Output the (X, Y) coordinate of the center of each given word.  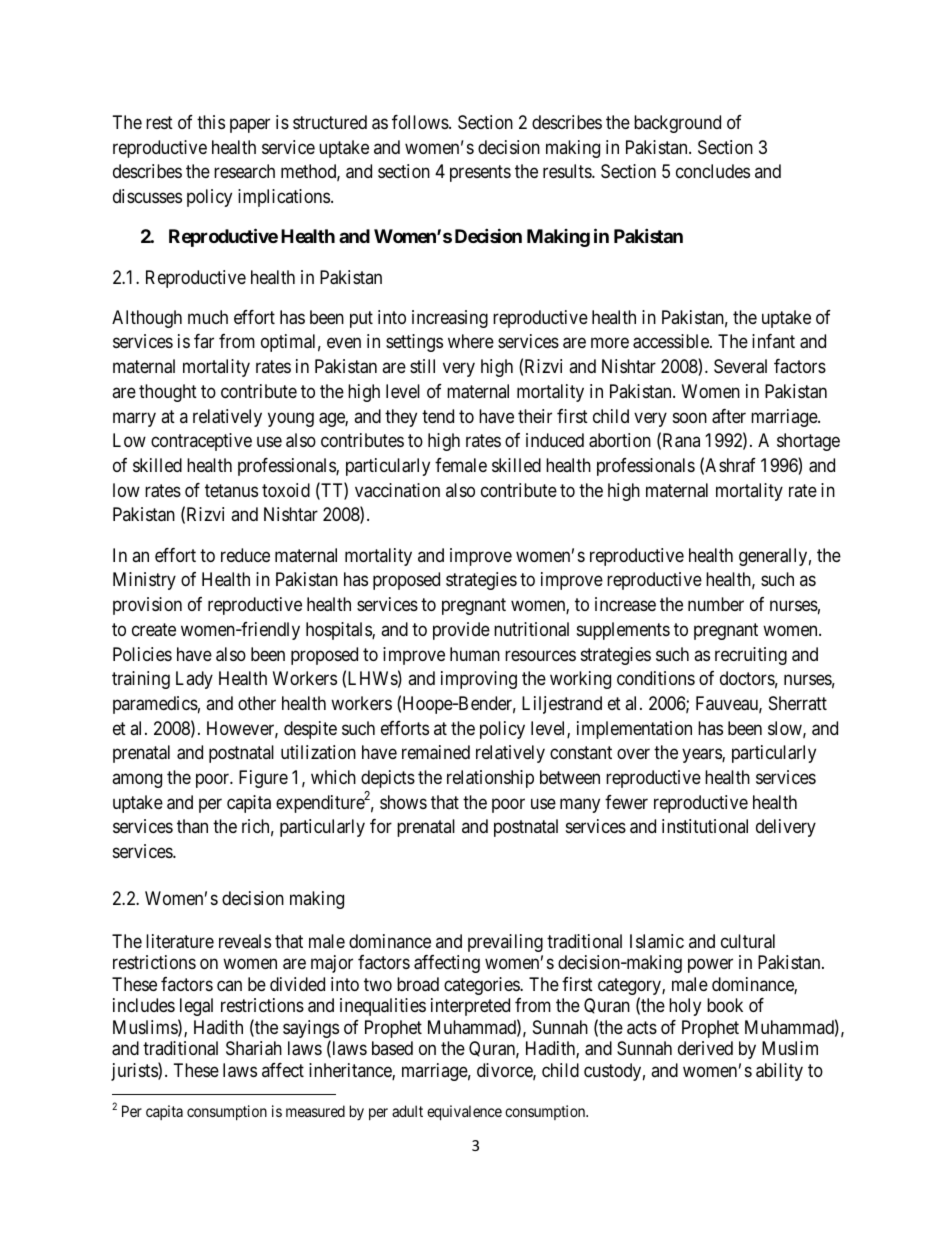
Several (740, 366)
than (192, 826)
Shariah (254, 1048)
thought (168, 393)
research (244, 171)
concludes (713, 171)
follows (421, 122)
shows (403, 802)
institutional (705, 826)
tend (438, 416)
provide (461, 631)
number (716, 604)
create (154, 630)
